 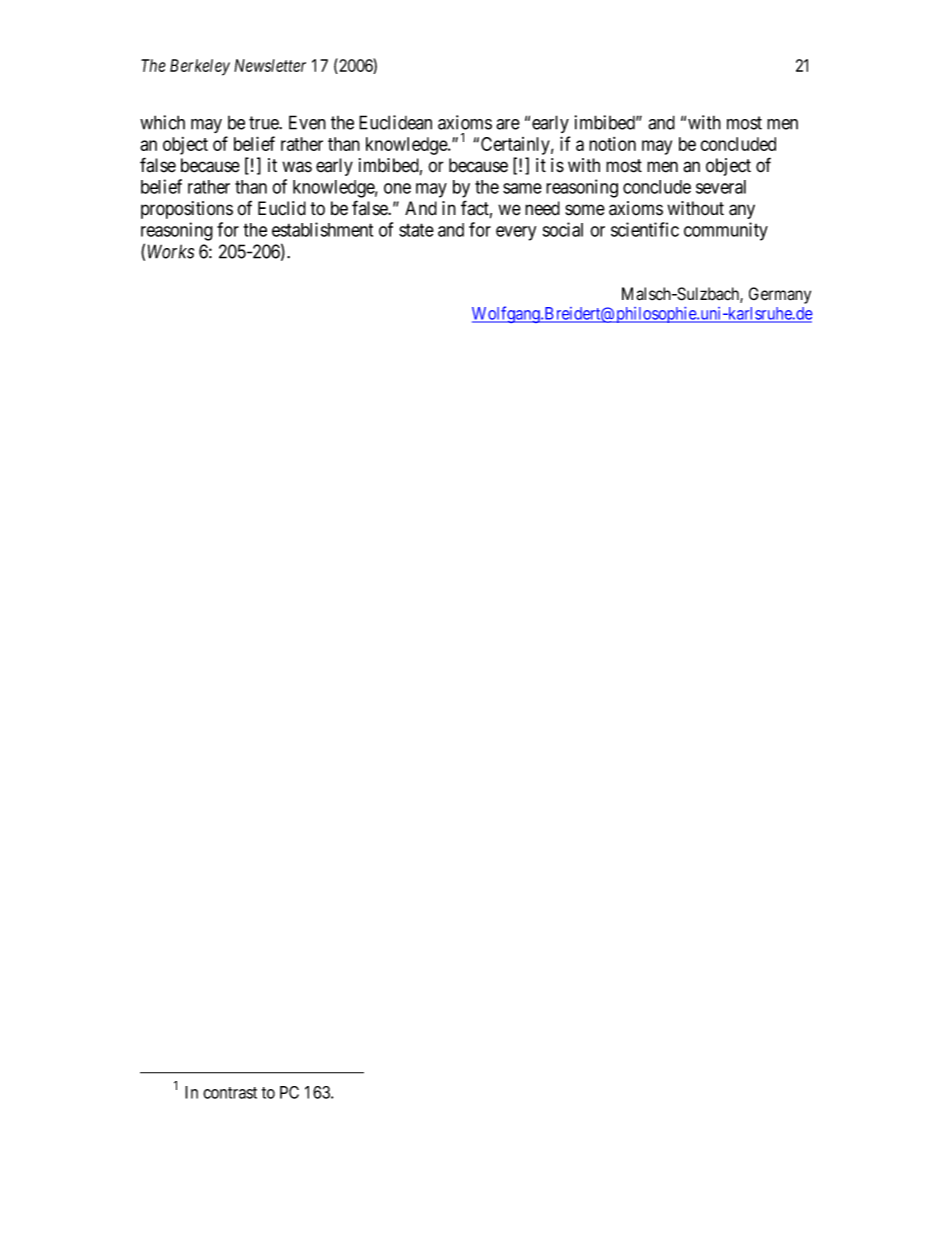 I want to click on need, so click(x=542, y=208).
